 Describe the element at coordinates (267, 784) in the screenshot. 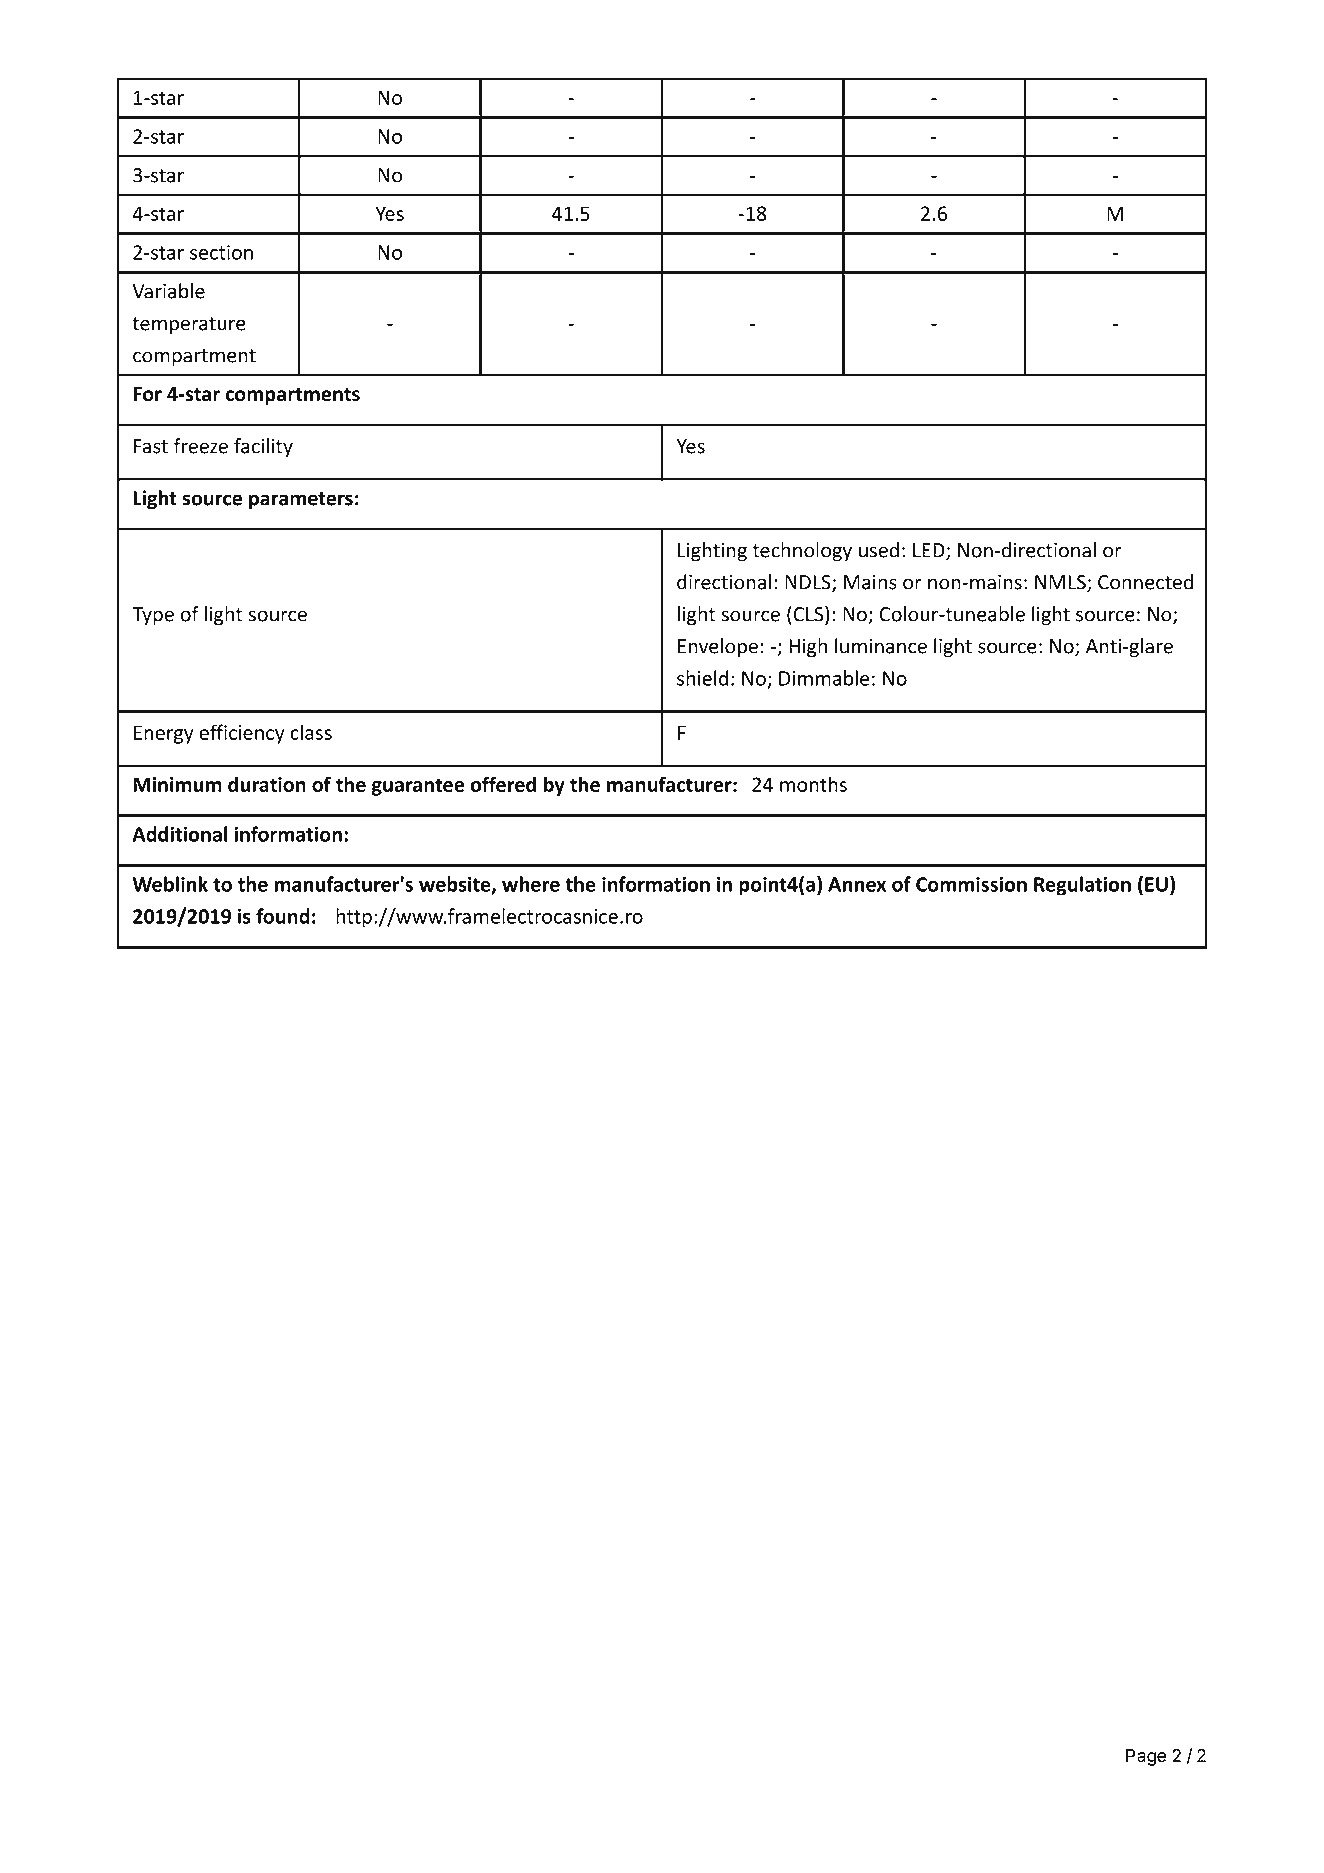

I see `duration` at that location.
